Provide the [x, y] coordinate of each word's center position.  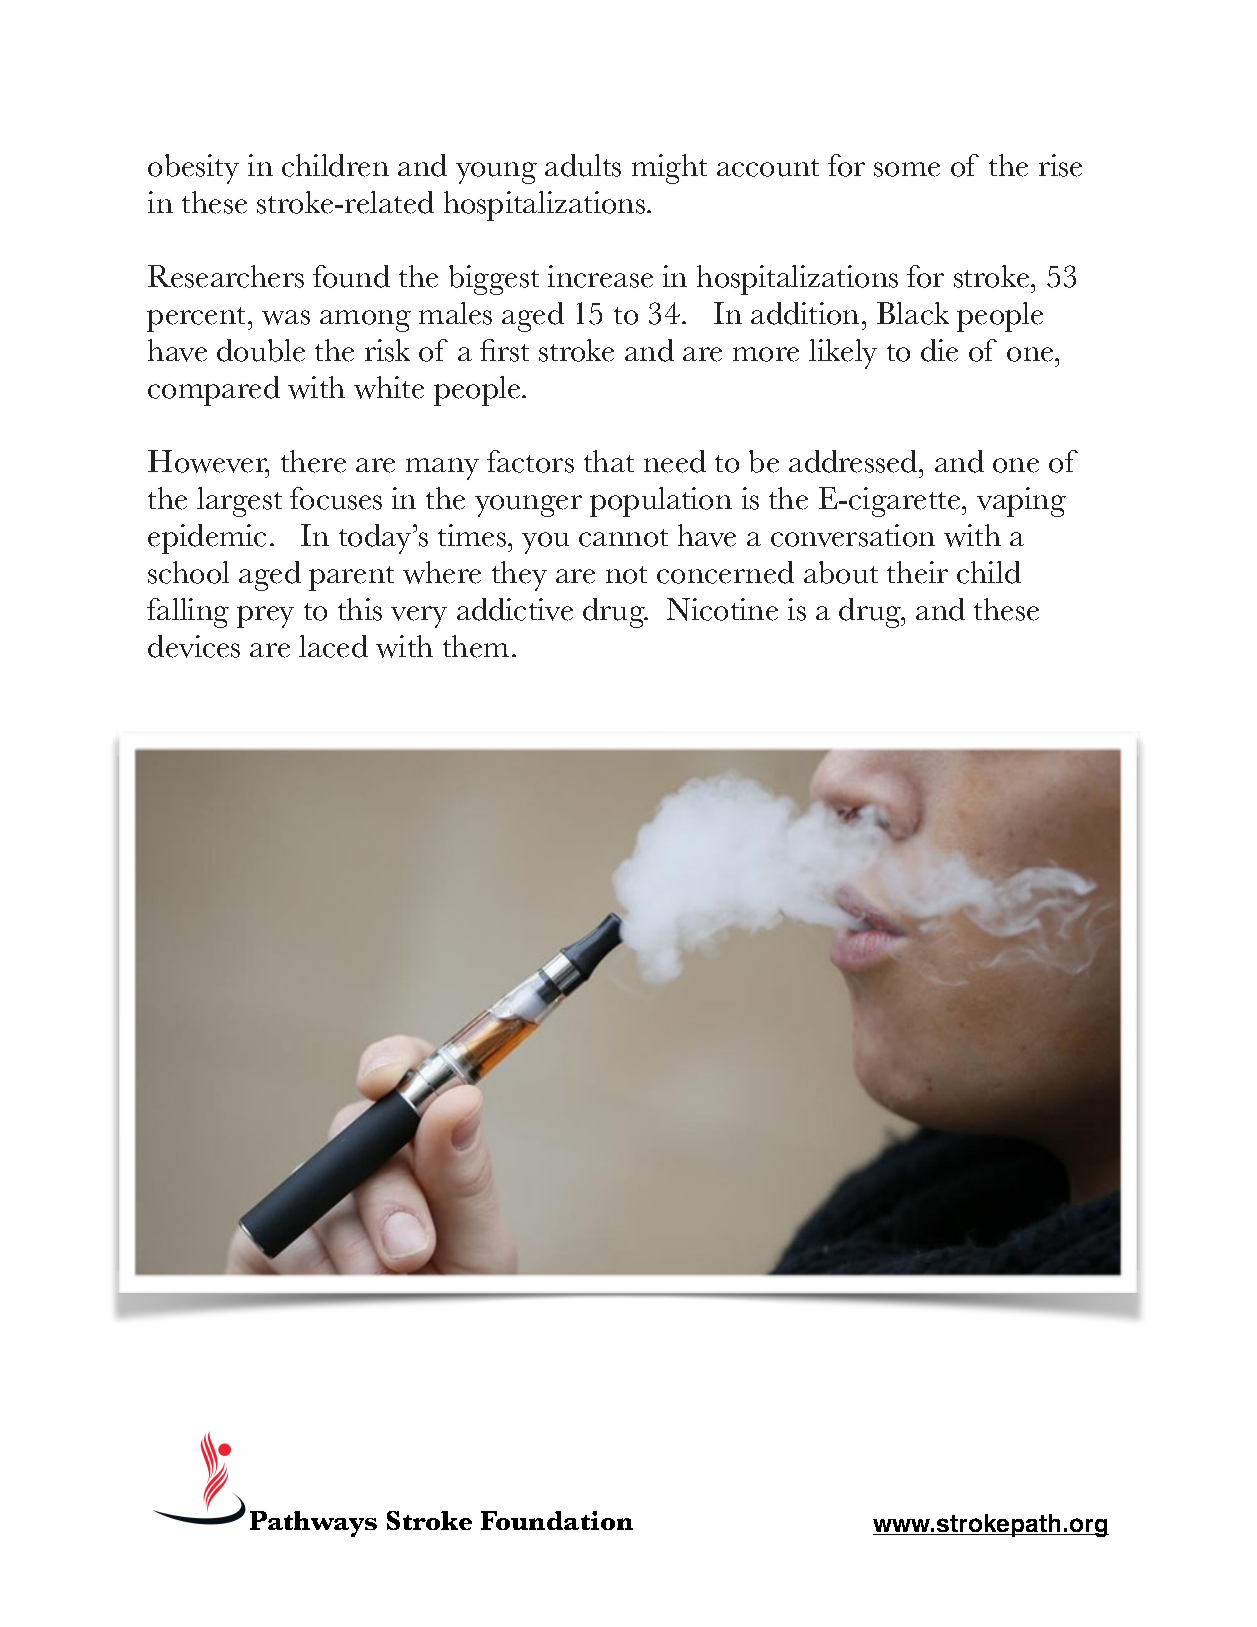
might [669, 169]
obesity [193, 169]
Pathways [313, 1524]
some [907, 169]
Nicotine [722, 609]
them [476, 646]
